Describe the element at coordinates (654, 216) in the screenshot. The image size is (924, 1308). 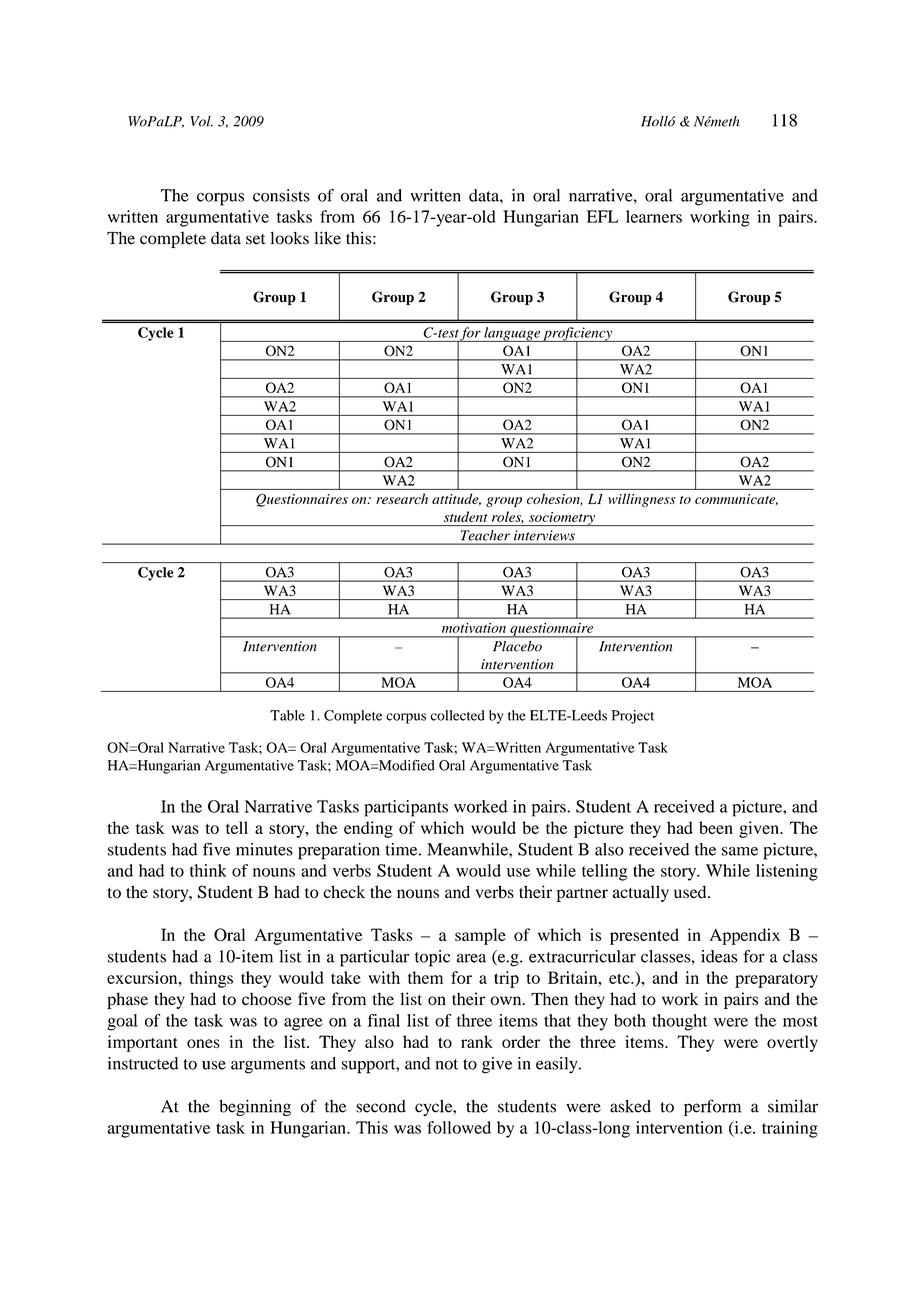
I see `learners` at that location.
